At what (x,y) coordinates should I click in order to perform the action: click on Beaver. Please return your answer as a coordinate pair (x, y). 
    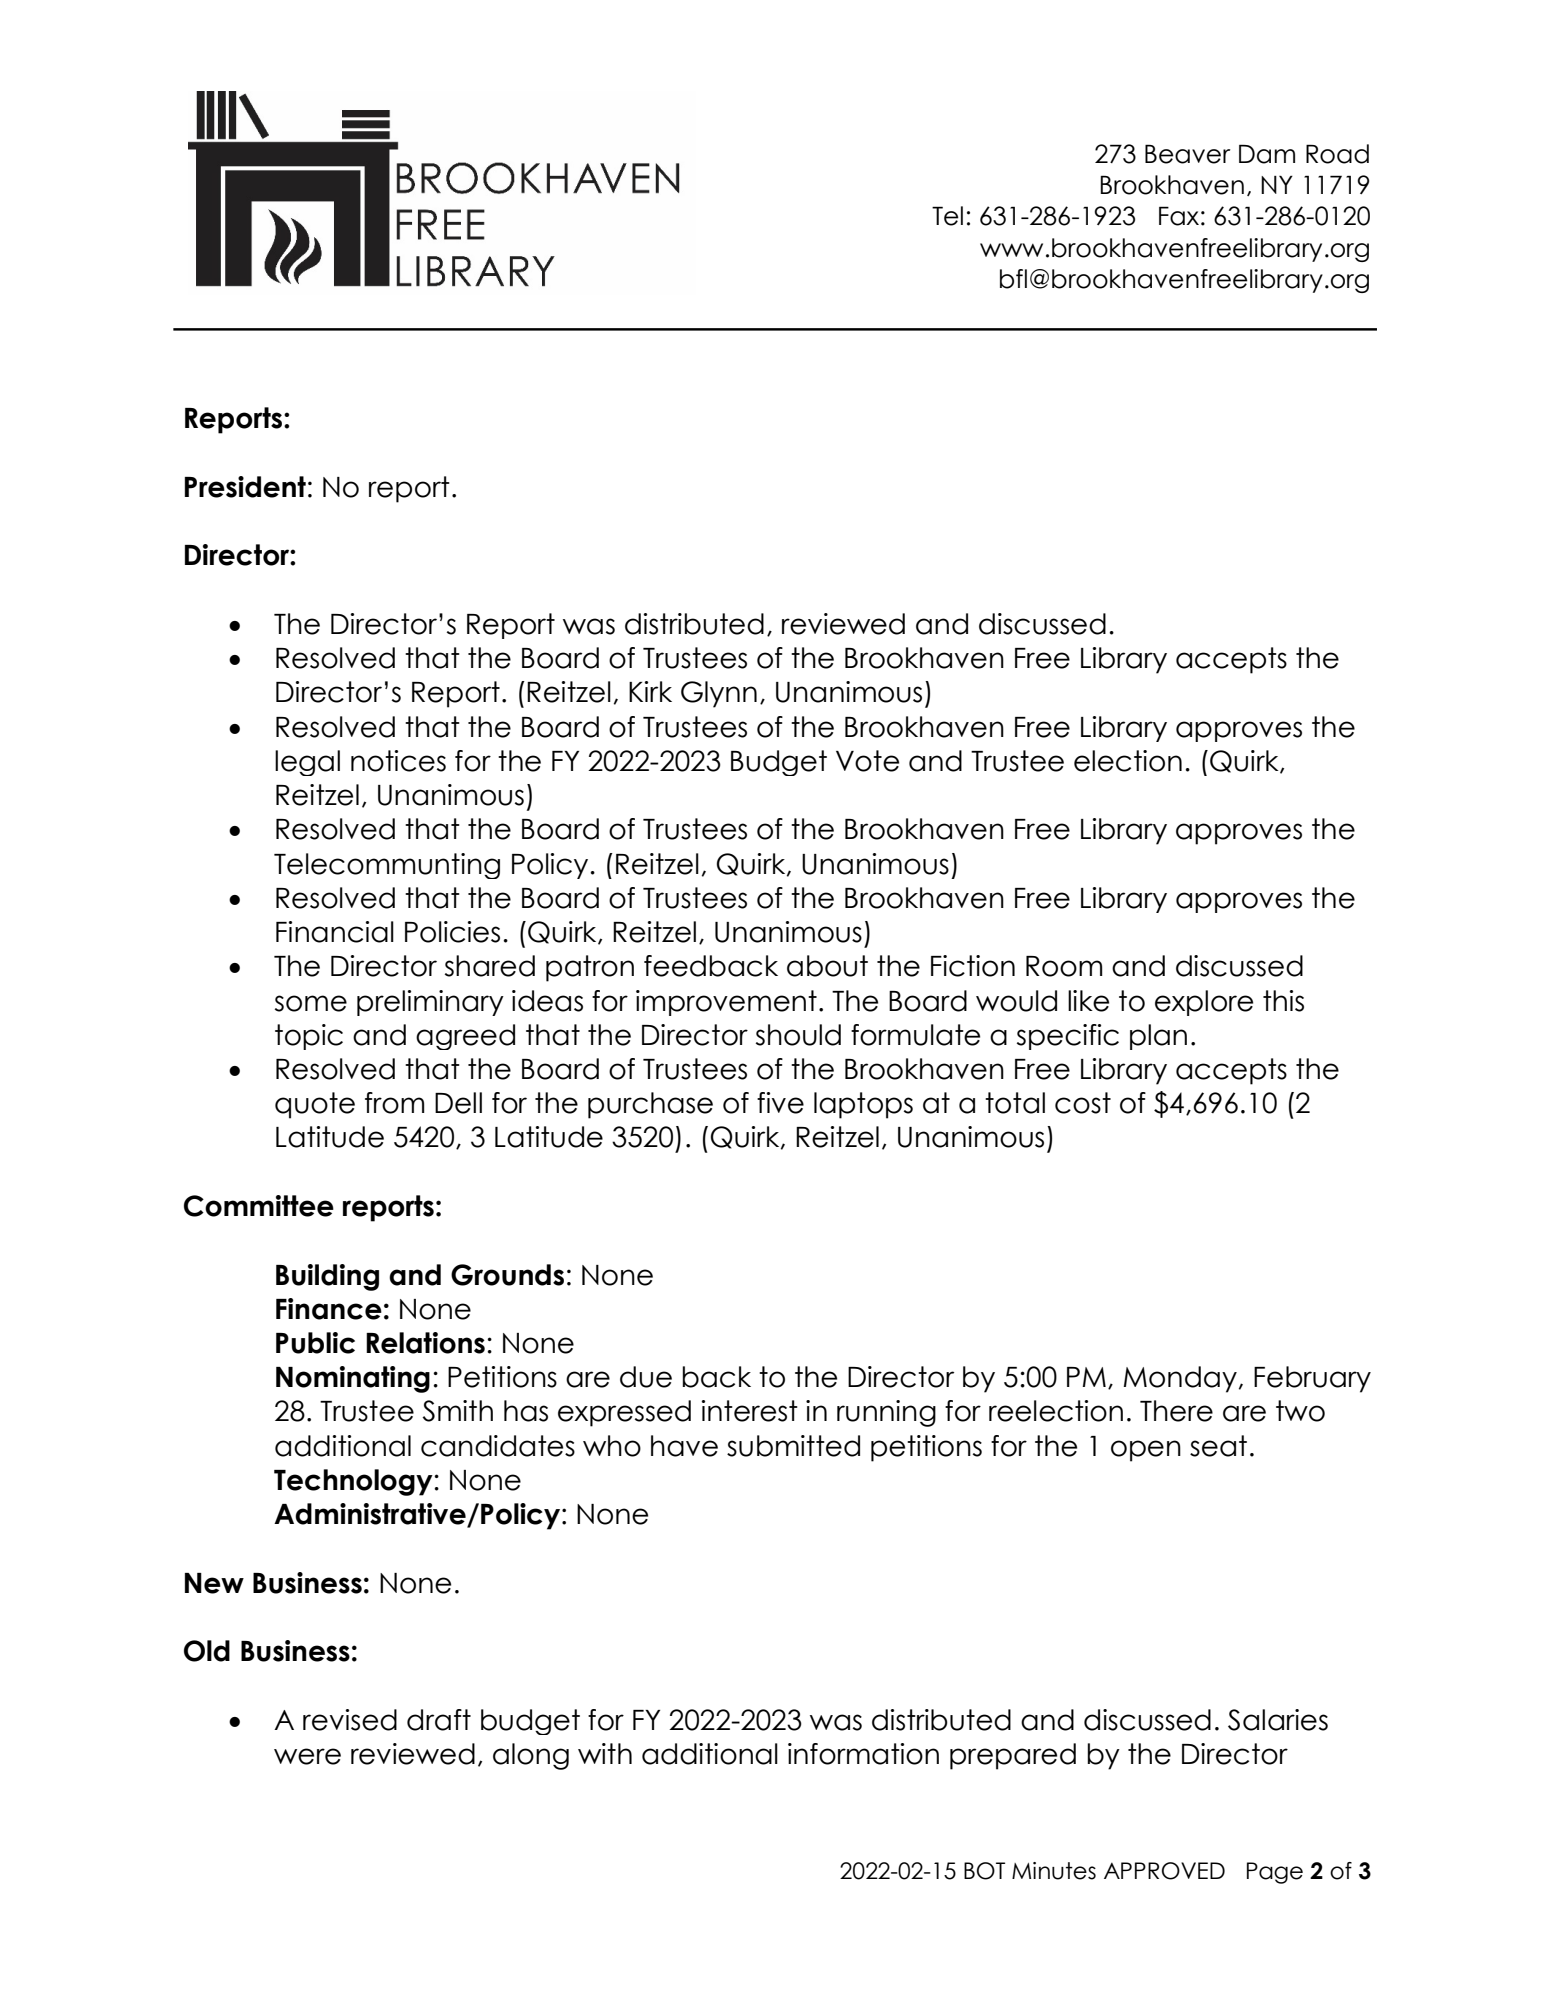
    Looking at the image, I should click on (1187, 154).
